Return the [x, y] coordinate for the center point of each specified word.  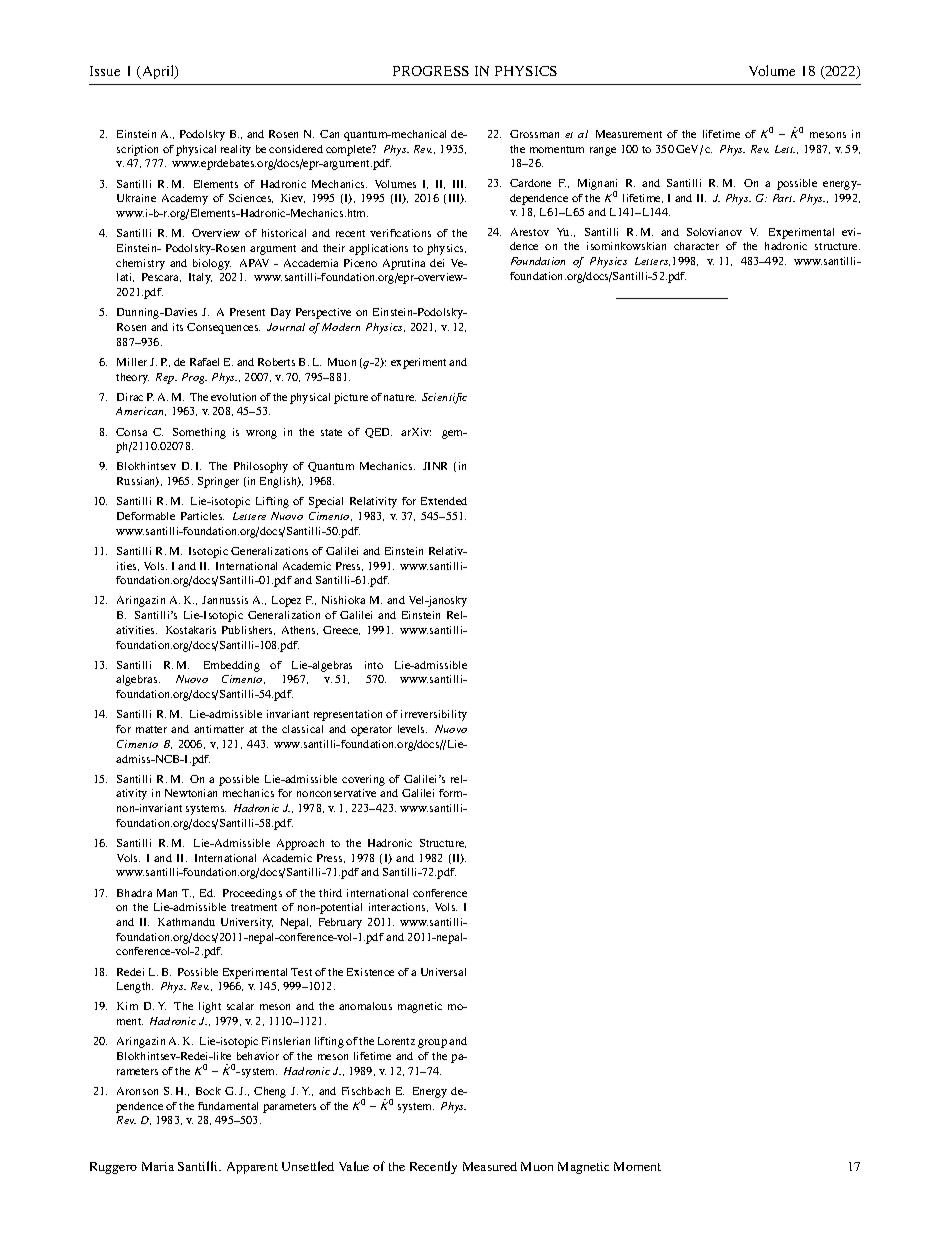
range [603, 151]
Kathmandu [186, 922]
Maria [158, 1166]
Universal [443, 972]
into [374, 665]
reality [236, 150]
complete [350, 150]
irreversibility [434, 715]
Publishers [248, 630]
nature [400, 397]
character [696, 246]
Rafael [204, 362]
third [330, 893]
